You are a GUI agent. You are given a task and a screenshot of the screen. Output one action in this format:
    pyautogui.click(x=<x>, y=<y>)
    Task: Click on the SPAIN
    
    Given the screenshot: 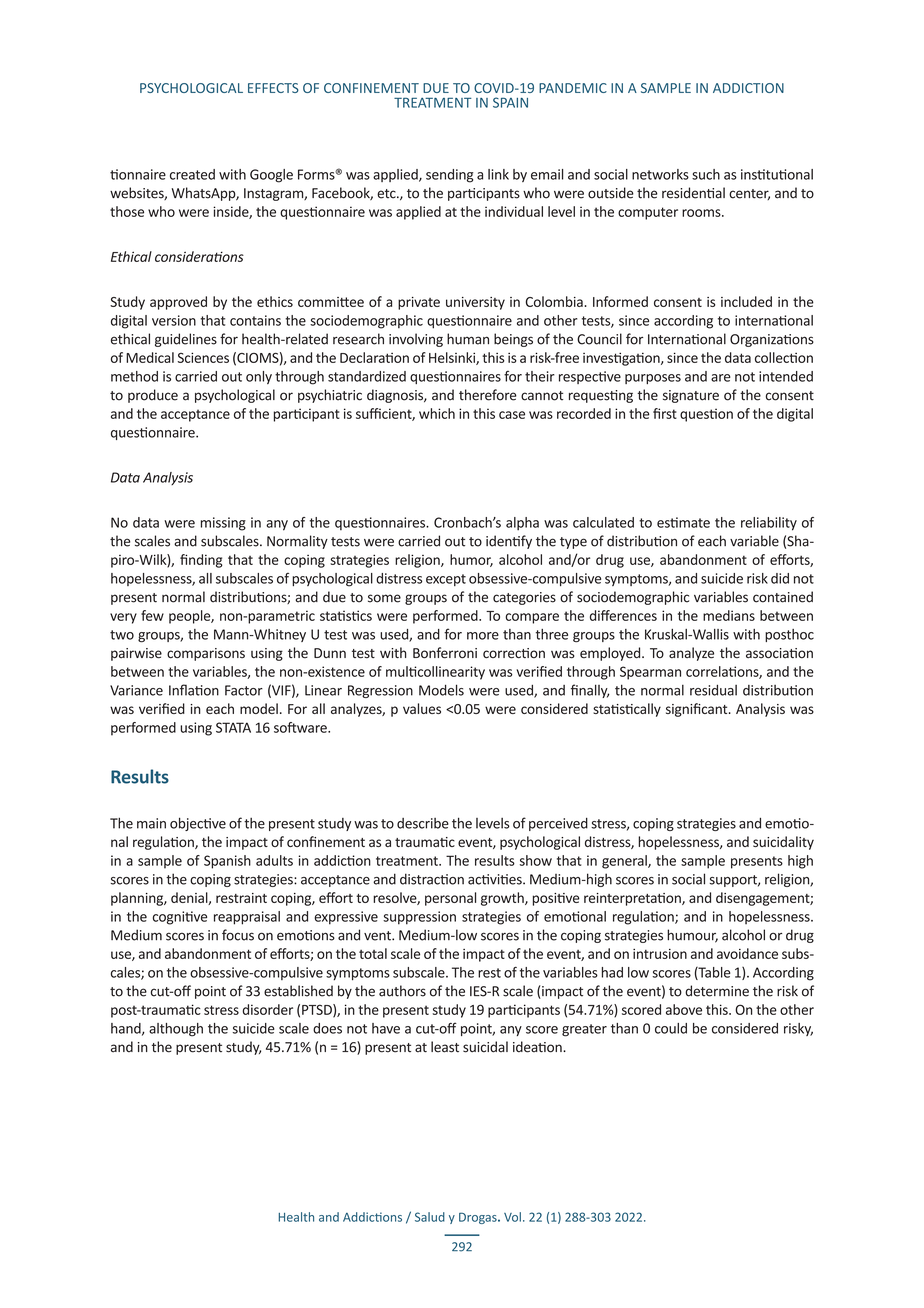 What is the action you would take?
    pyautogui.click(x=510, y=102)
